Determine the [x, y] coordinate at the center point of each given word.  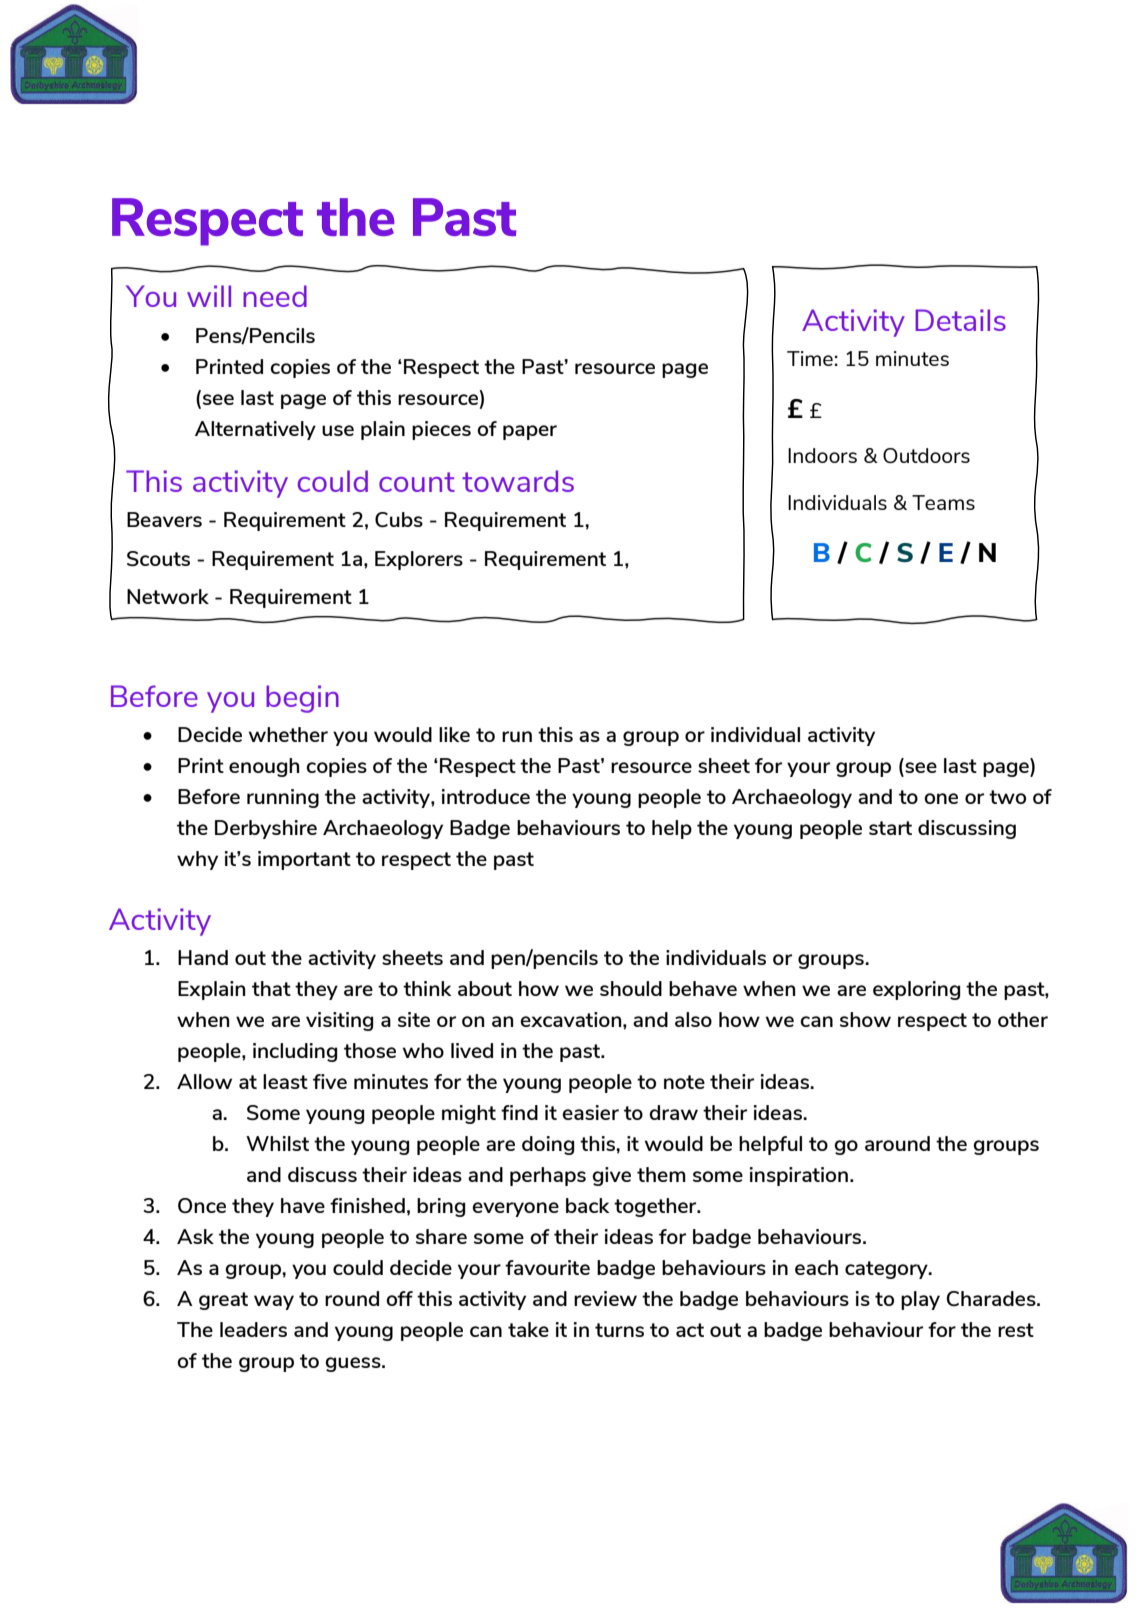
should [631, 988]
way [274, 1302]
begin [302, 699]
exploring [916, 990]
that [271, 988]
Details [960, 320]
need [275, 296]
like [454, 734]
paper [530, 432]
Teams [943, 502]
